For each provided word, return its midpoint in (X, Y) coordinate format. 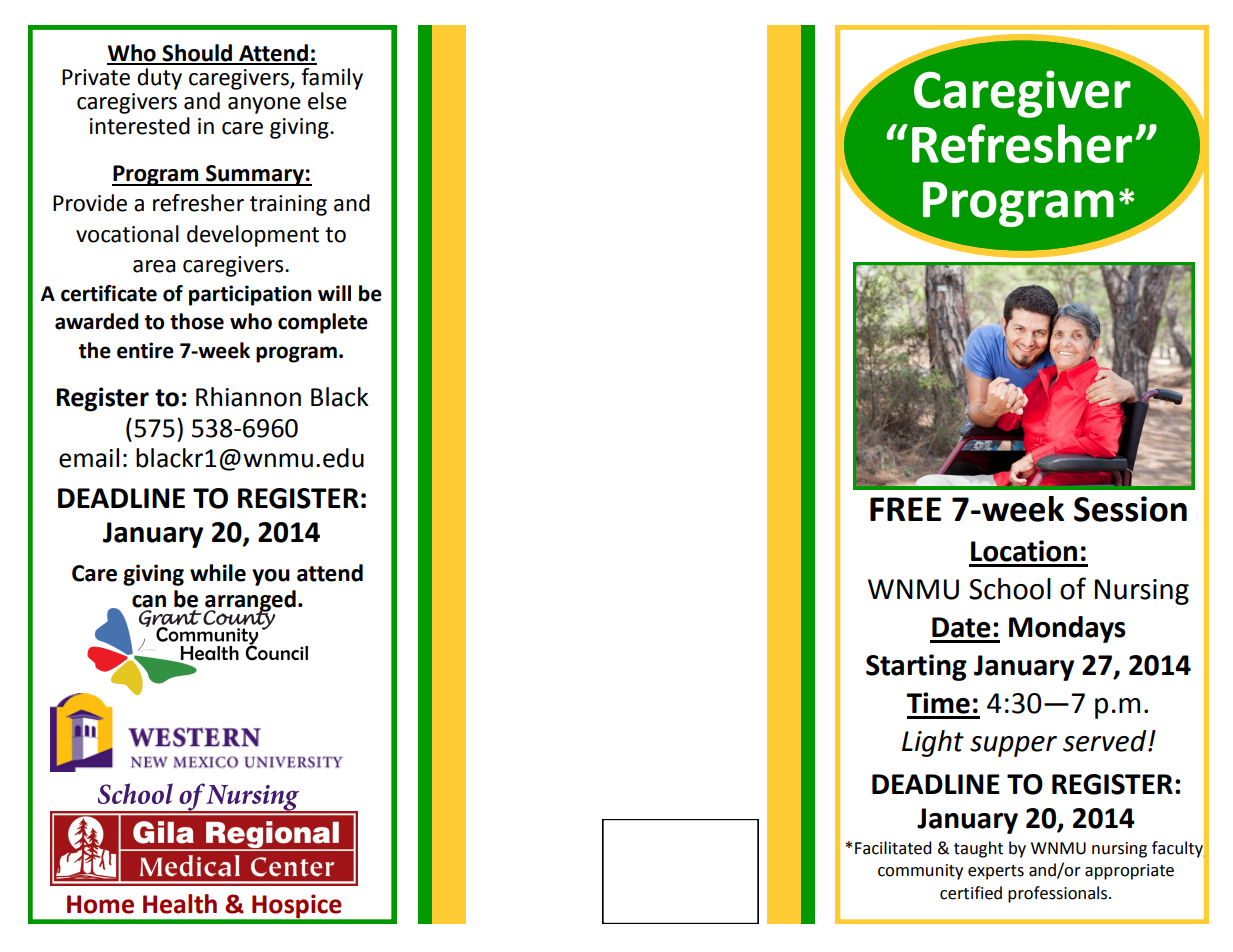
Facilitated (893, 848)
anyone (264, 105)
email (89, 458)
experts (996, 872)
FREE (905, 509)
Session (1130, 509)
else (327, 101)
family (332, 79)
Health (180, 904)
